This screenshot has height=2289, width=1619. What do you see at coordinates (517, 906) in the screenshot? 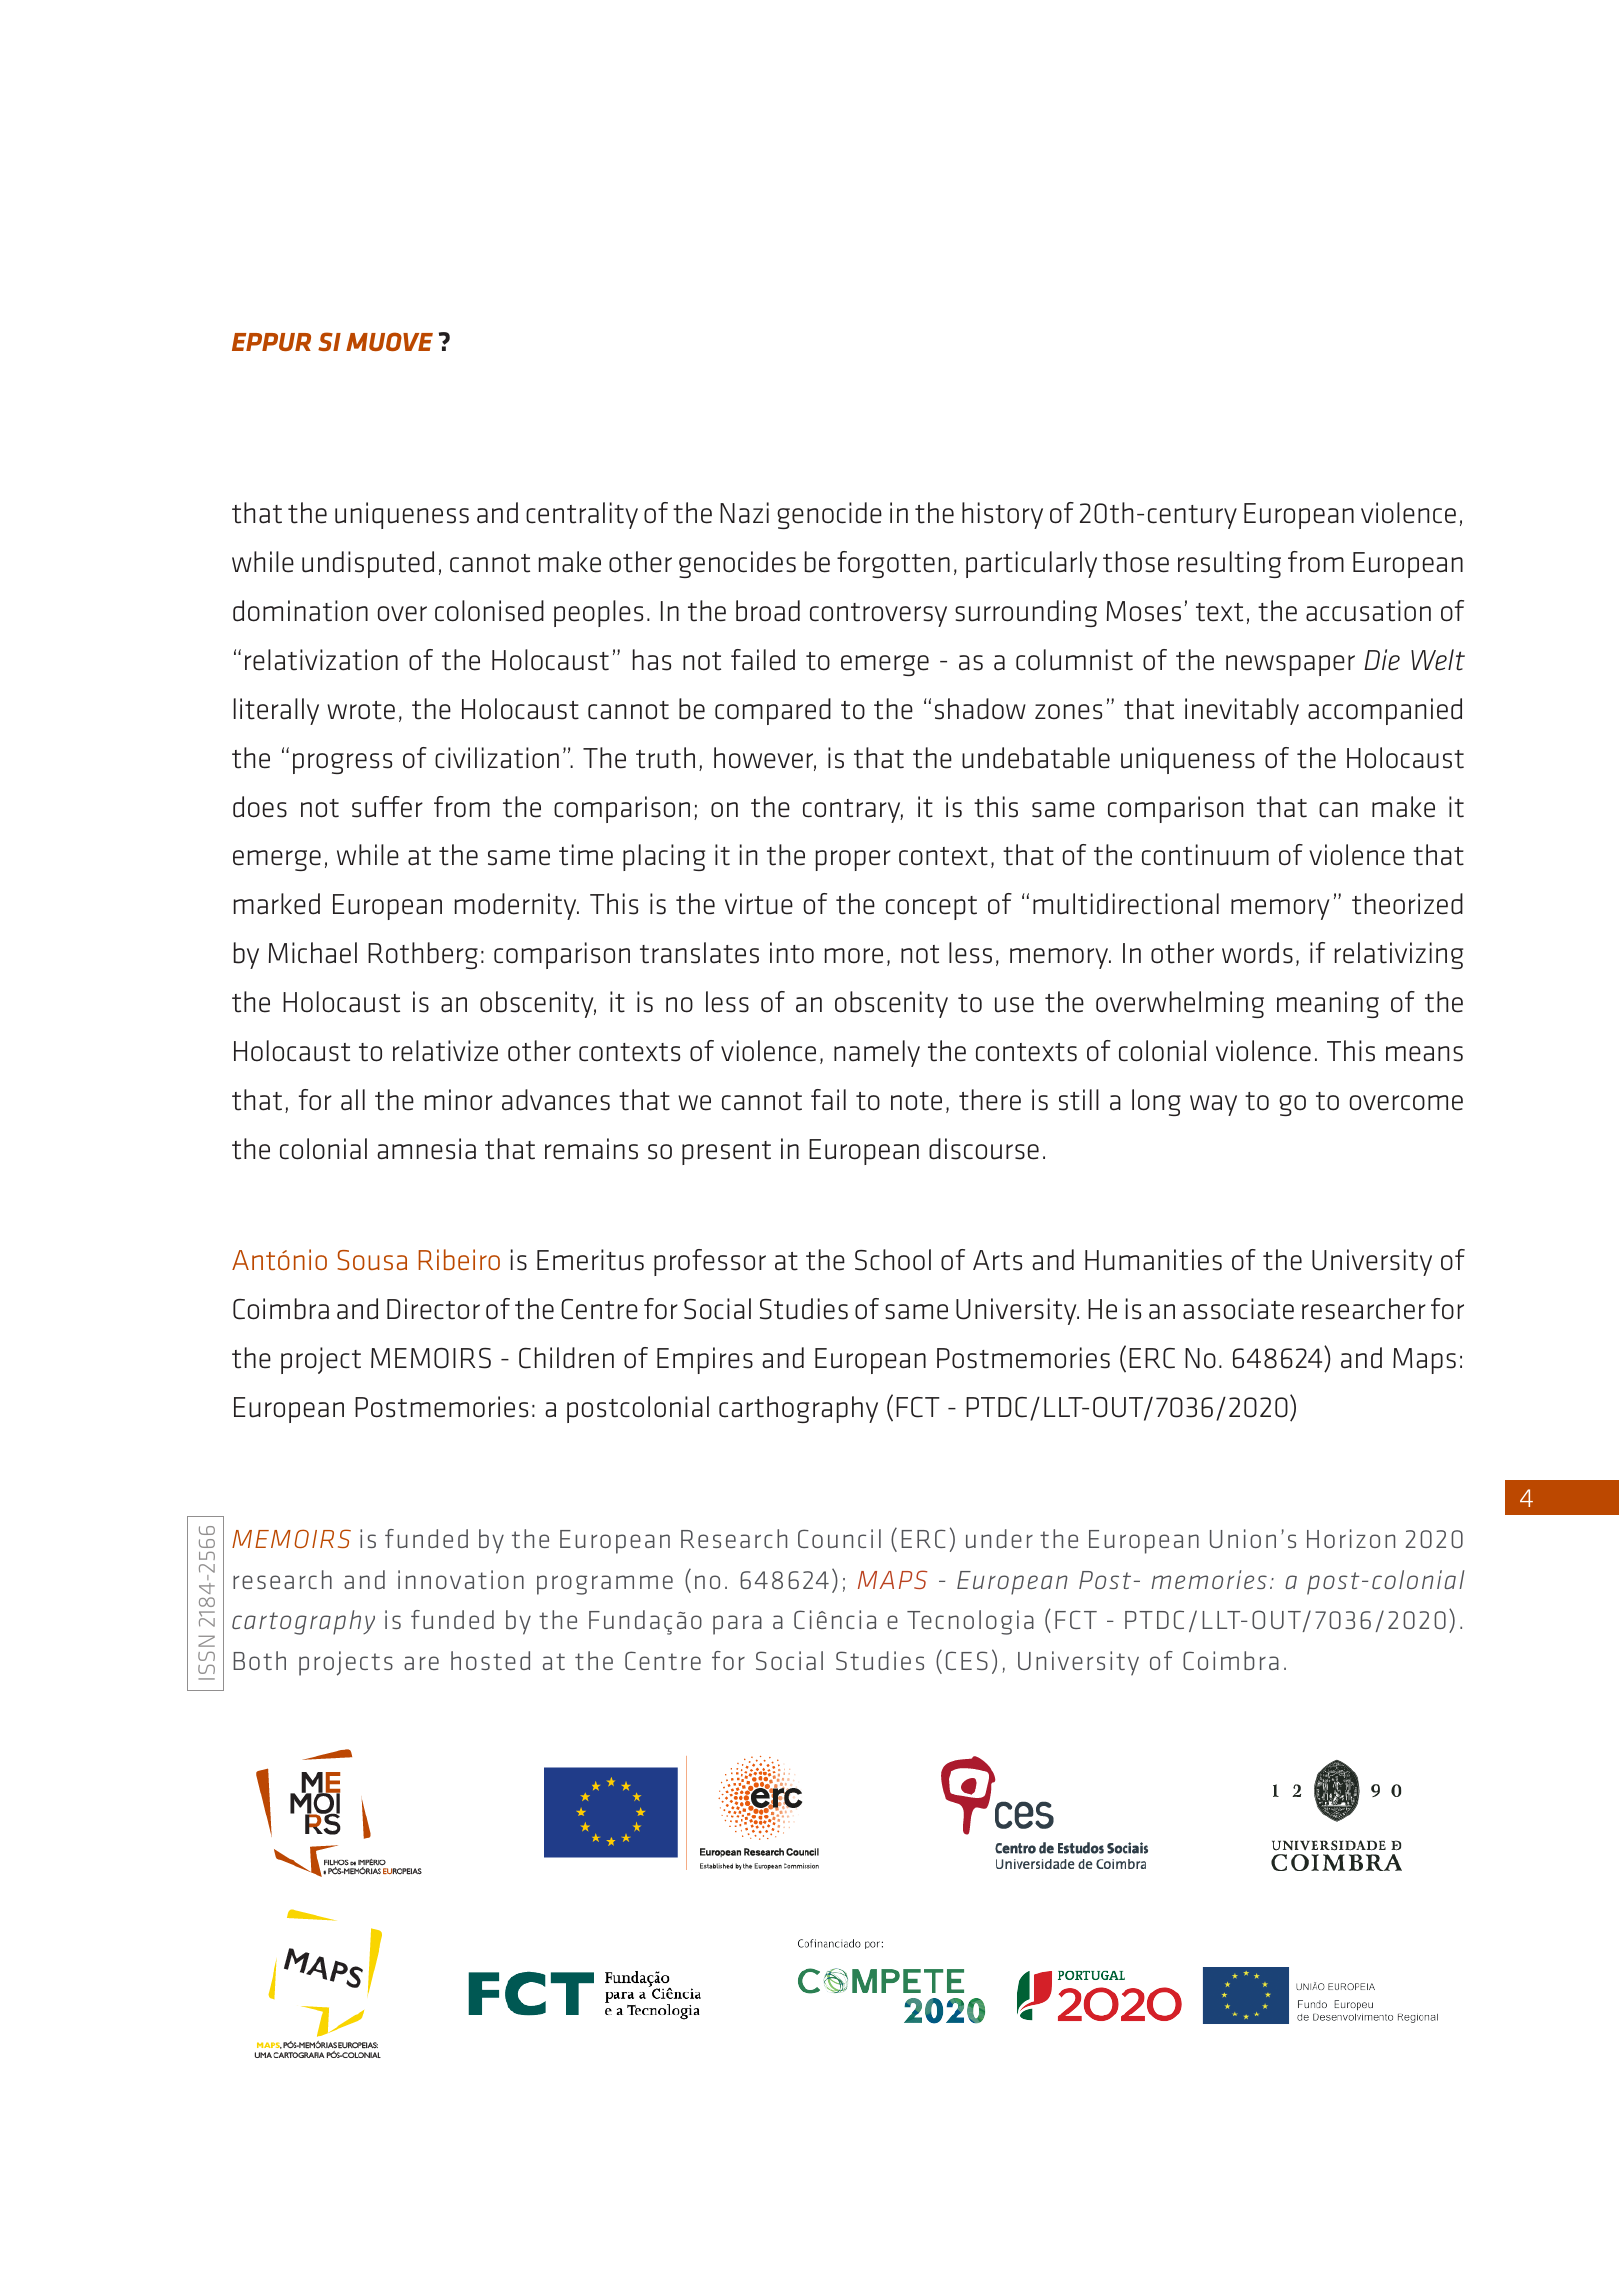
I see `modernity` at bounding box center [517, 906].
